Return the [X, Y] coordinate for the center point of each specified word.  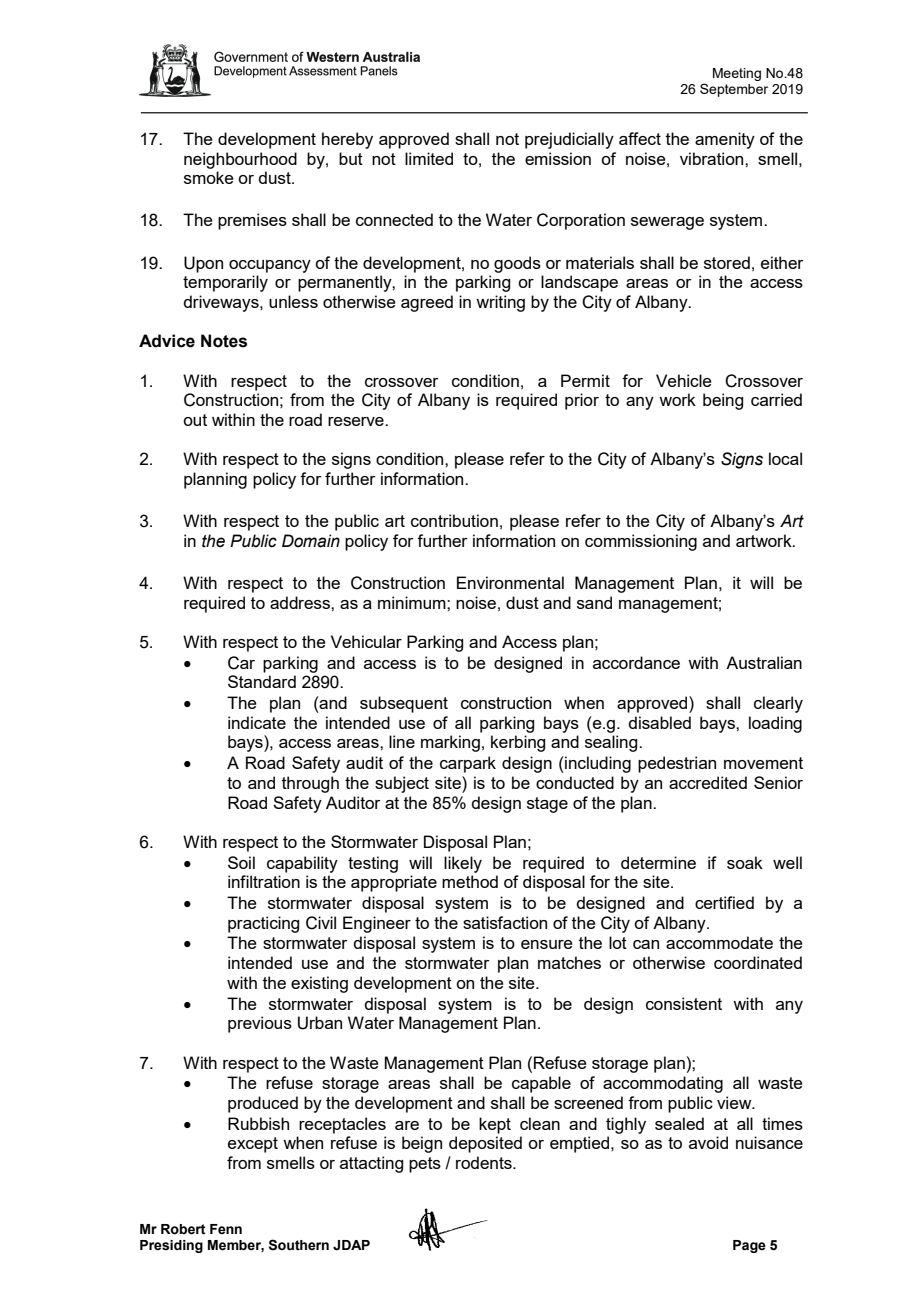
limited [429, 158]
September [734, 90]
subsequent [404, 704]
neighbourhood [240, 160]
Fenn [226, 1229]
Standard [262, 681]
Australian [764, 662]
